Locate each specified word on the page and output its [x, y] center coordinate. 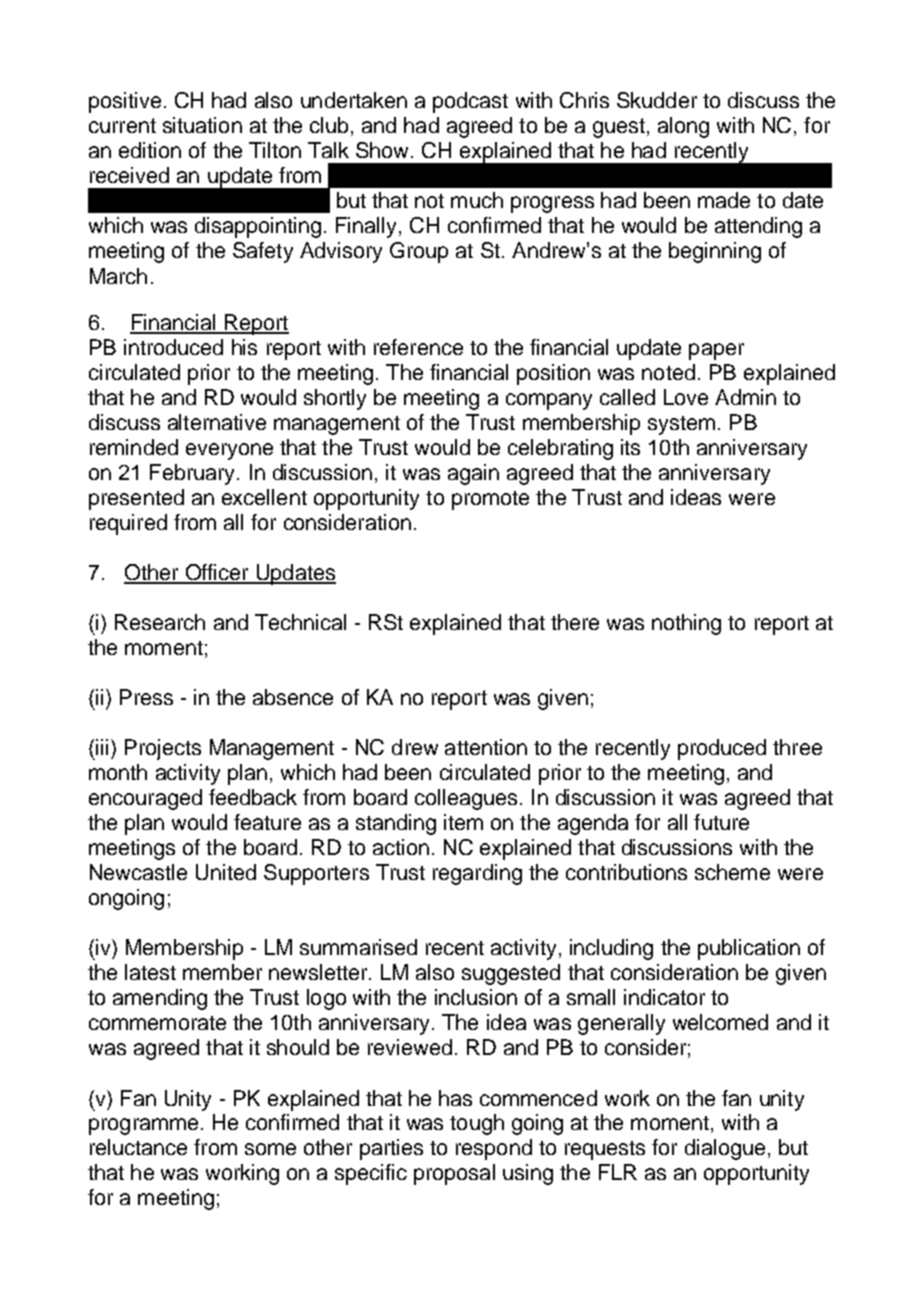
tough [477, 1124]
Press [146, 697]
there [575, 622]
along [683, 127]
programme [143, 1126]
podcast [470, 102]
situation [202, 125]
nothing [686, 624]
